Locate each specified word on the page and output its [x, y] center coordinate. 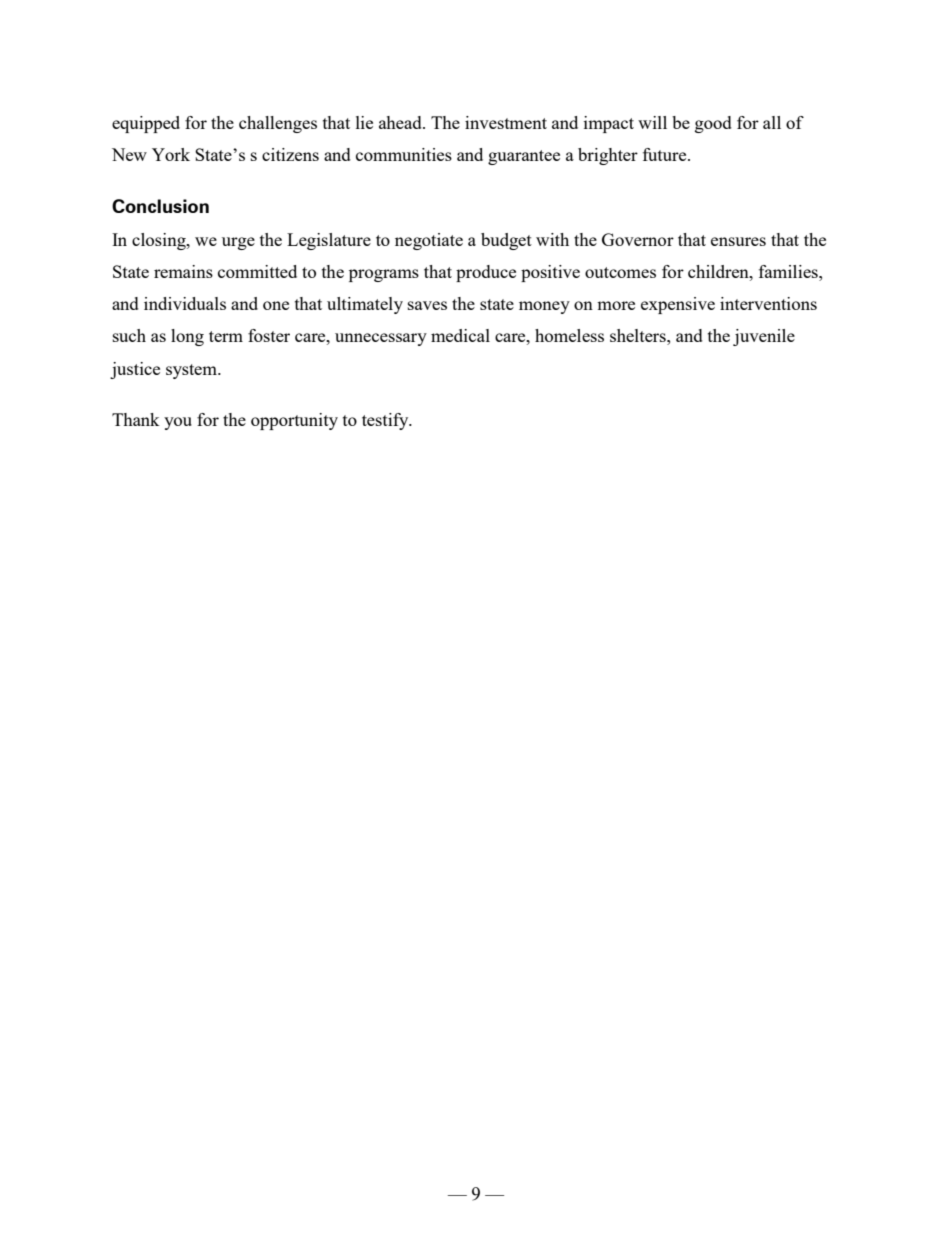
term [226, 336]
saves [427, 305]
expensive [678, 305]
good [713, 124]
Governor [638, 239]
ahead [401, 122]
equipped [146, 124]
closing [160, 241]
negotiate [429, 241]
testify [386, 421]
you [178, 423]
